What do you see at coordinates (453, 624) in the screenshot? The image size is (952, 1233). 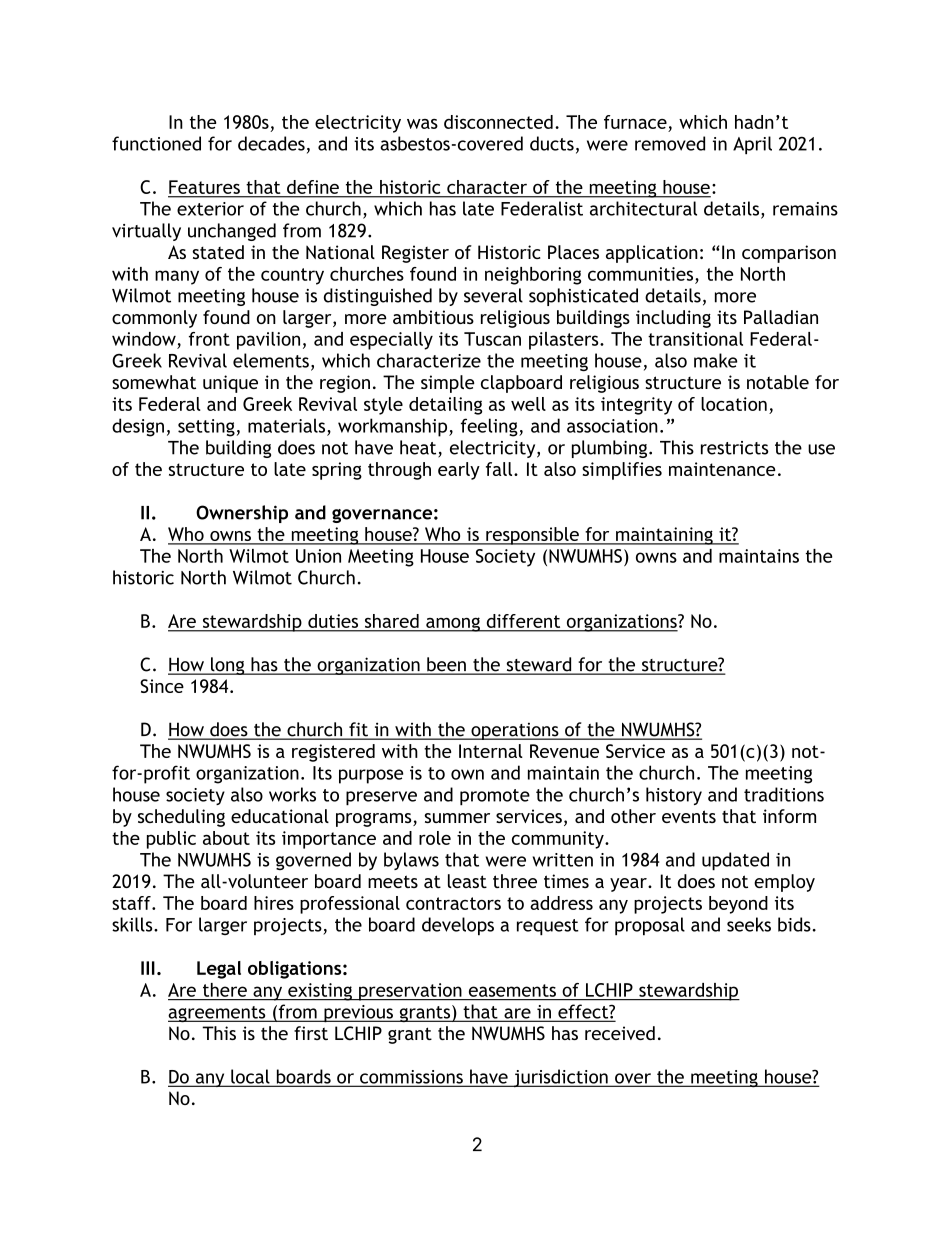 I see `among` at bounding box center [453, 624].
